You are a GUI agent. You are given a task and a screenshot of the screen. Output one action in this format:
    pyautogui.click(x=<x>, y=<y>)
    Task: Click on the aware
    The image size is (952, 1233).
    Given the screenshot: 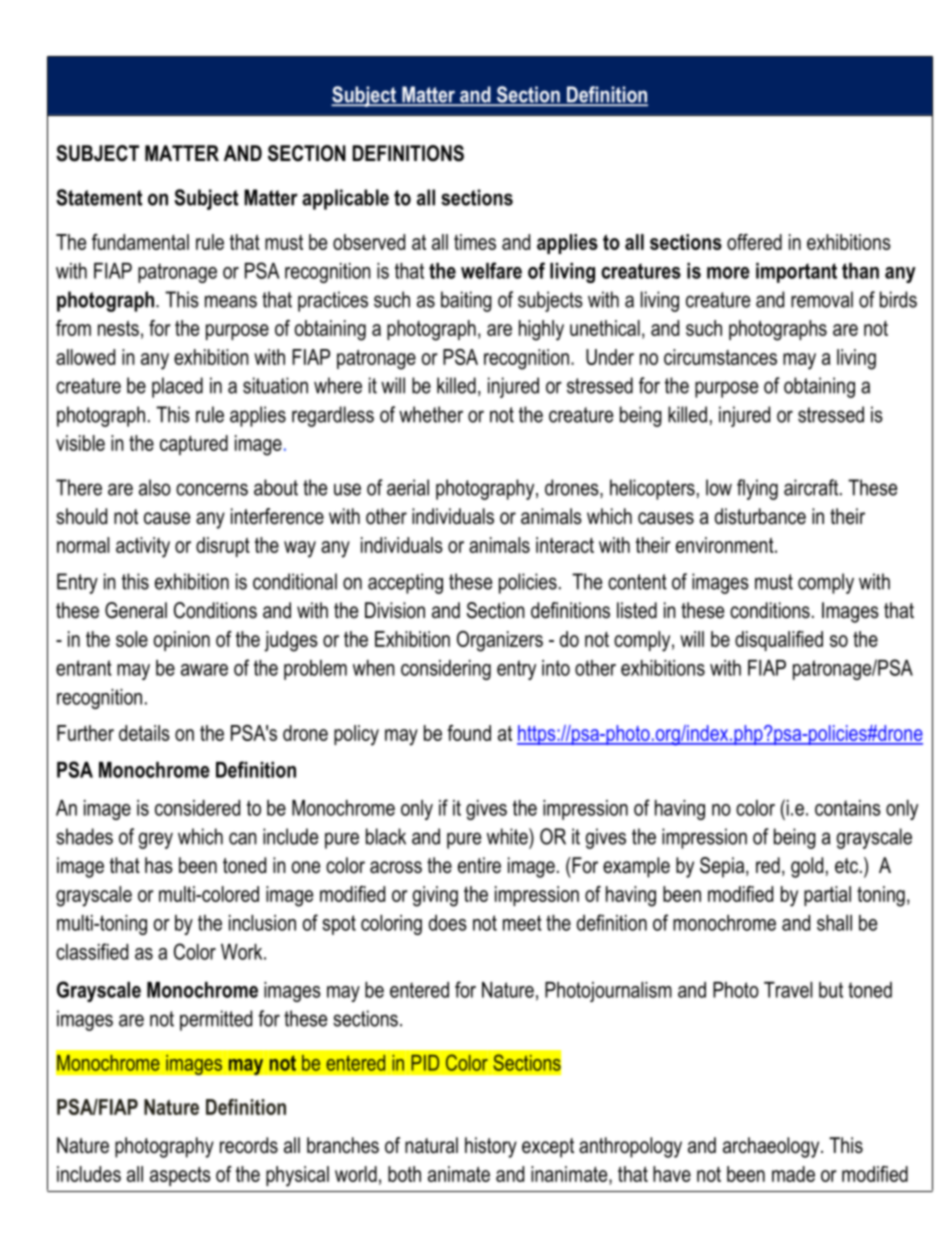 What is the action you would take?
    pyautogui.click(x=204, y=670)
